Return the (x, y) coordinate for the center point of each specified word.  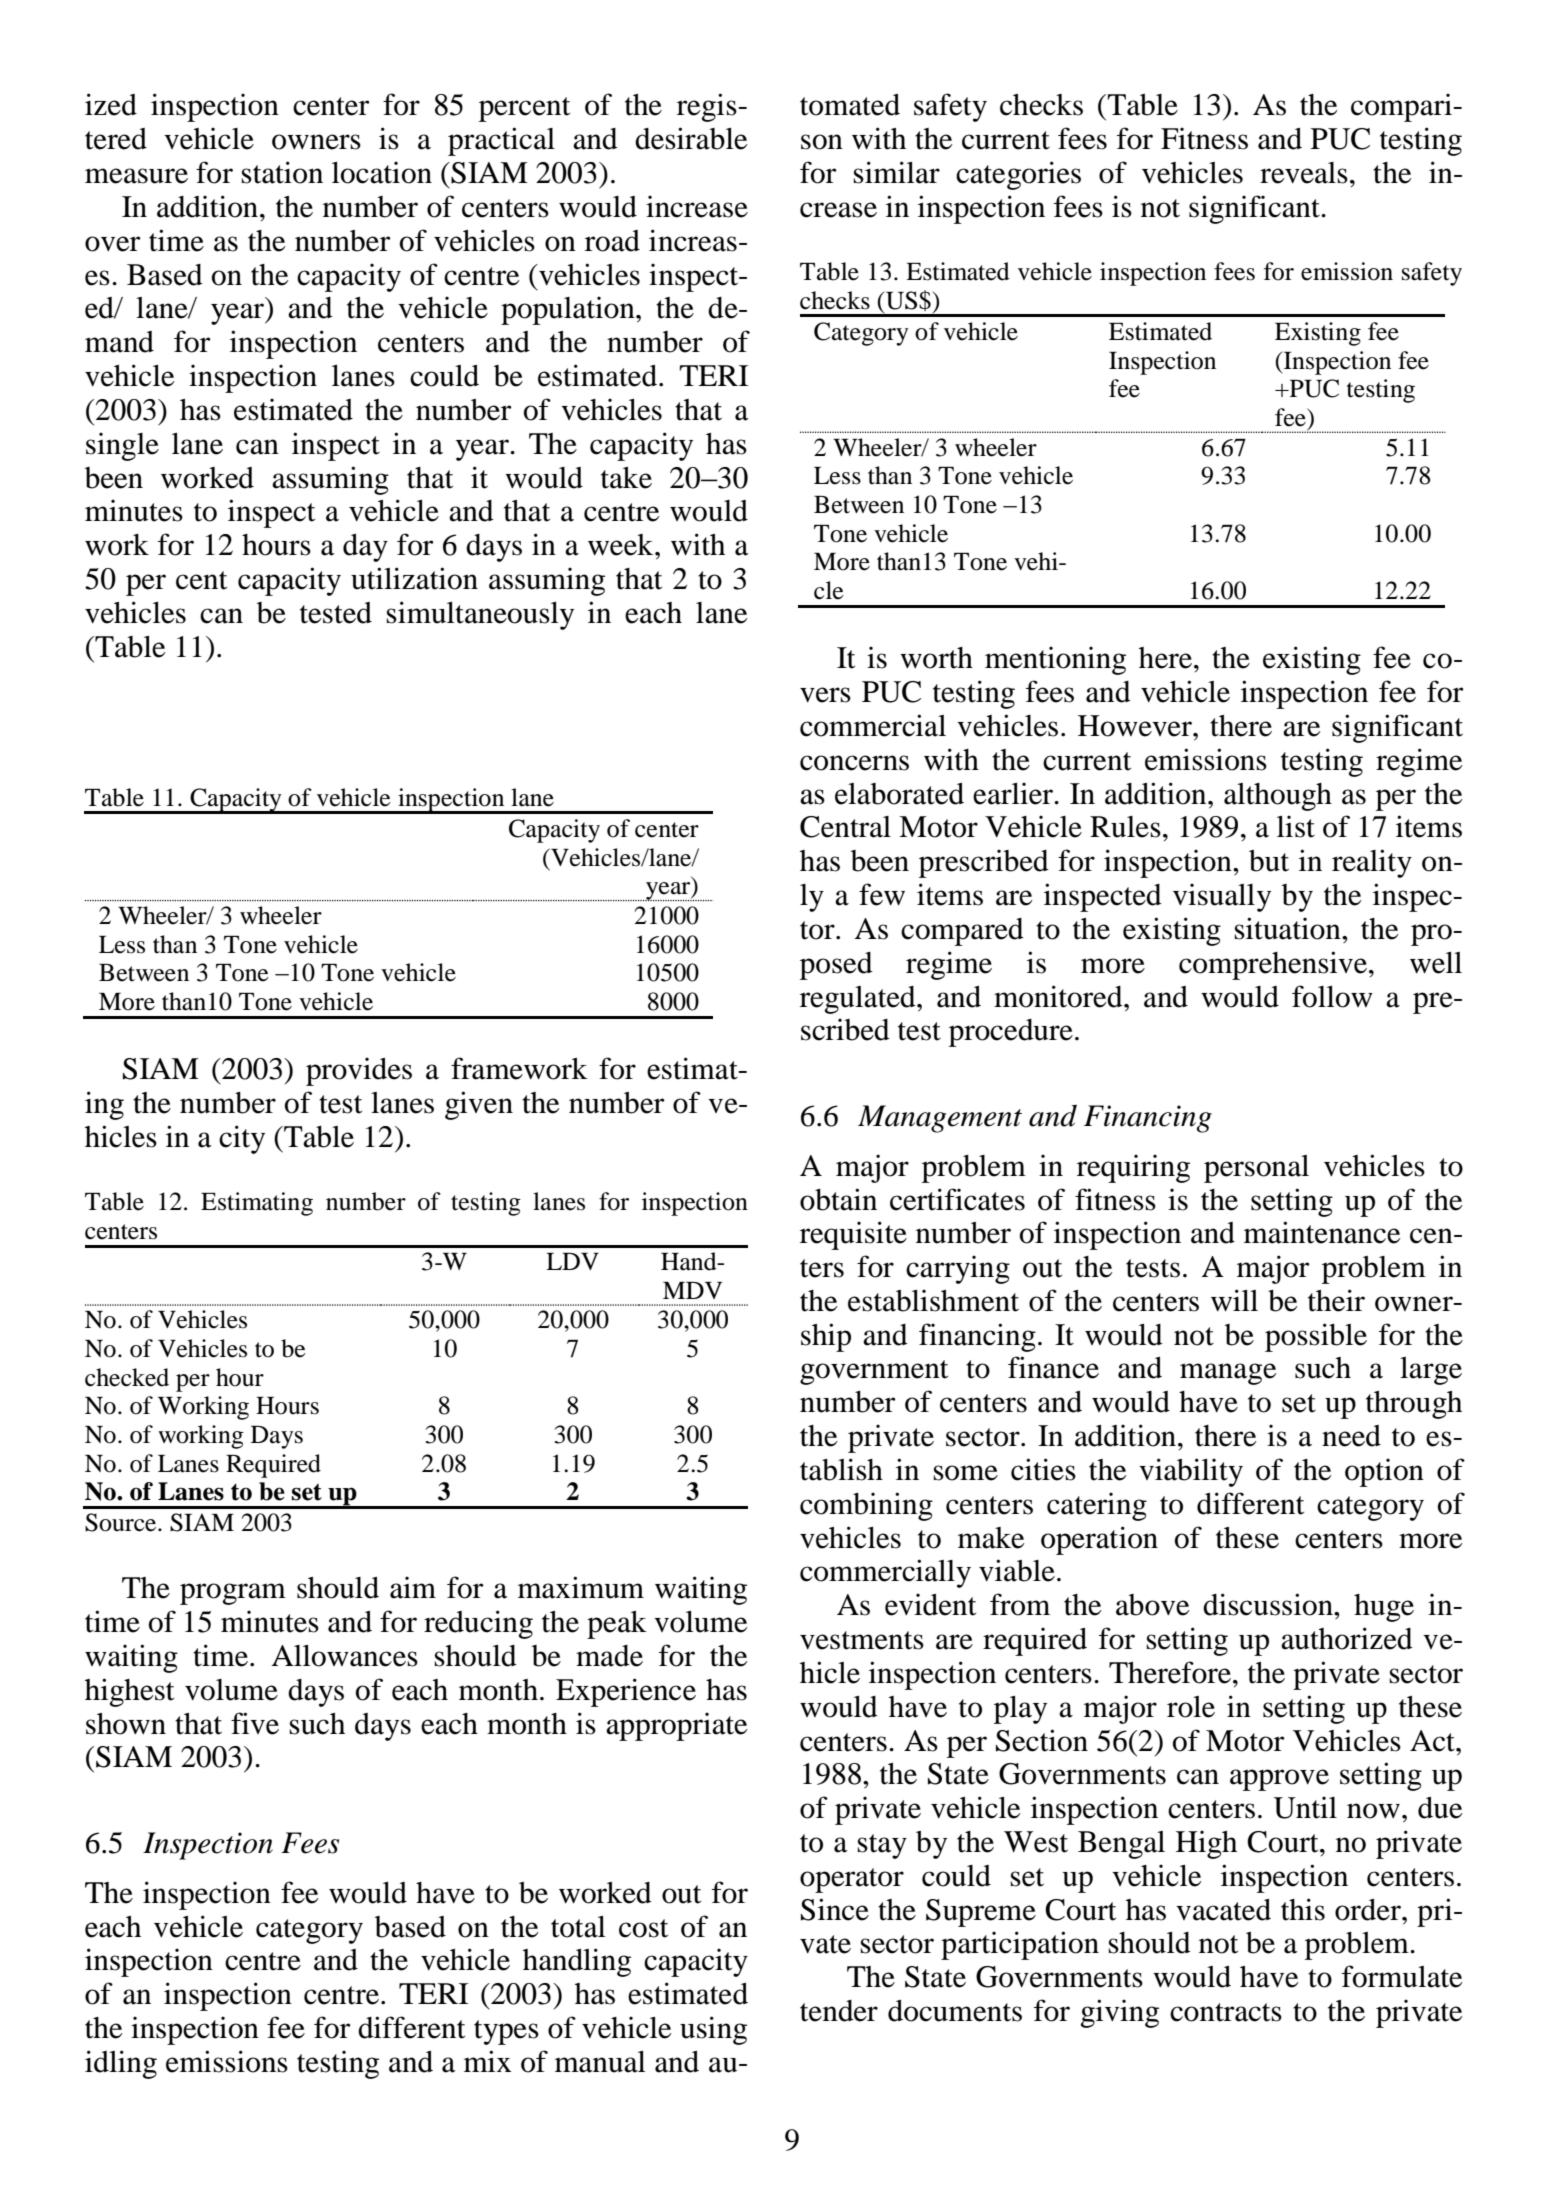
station (282, 172)
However (1136, 726)
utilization (414, 578)
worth (936, 658)
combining (866, 1506)
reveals (1304, 173)
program (233, 1594)
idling (121, 2064)
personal (1256, 1169)
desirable (691, 138)
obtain (838, 1199)
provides (359, 1071)
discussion (1269, 1604)
